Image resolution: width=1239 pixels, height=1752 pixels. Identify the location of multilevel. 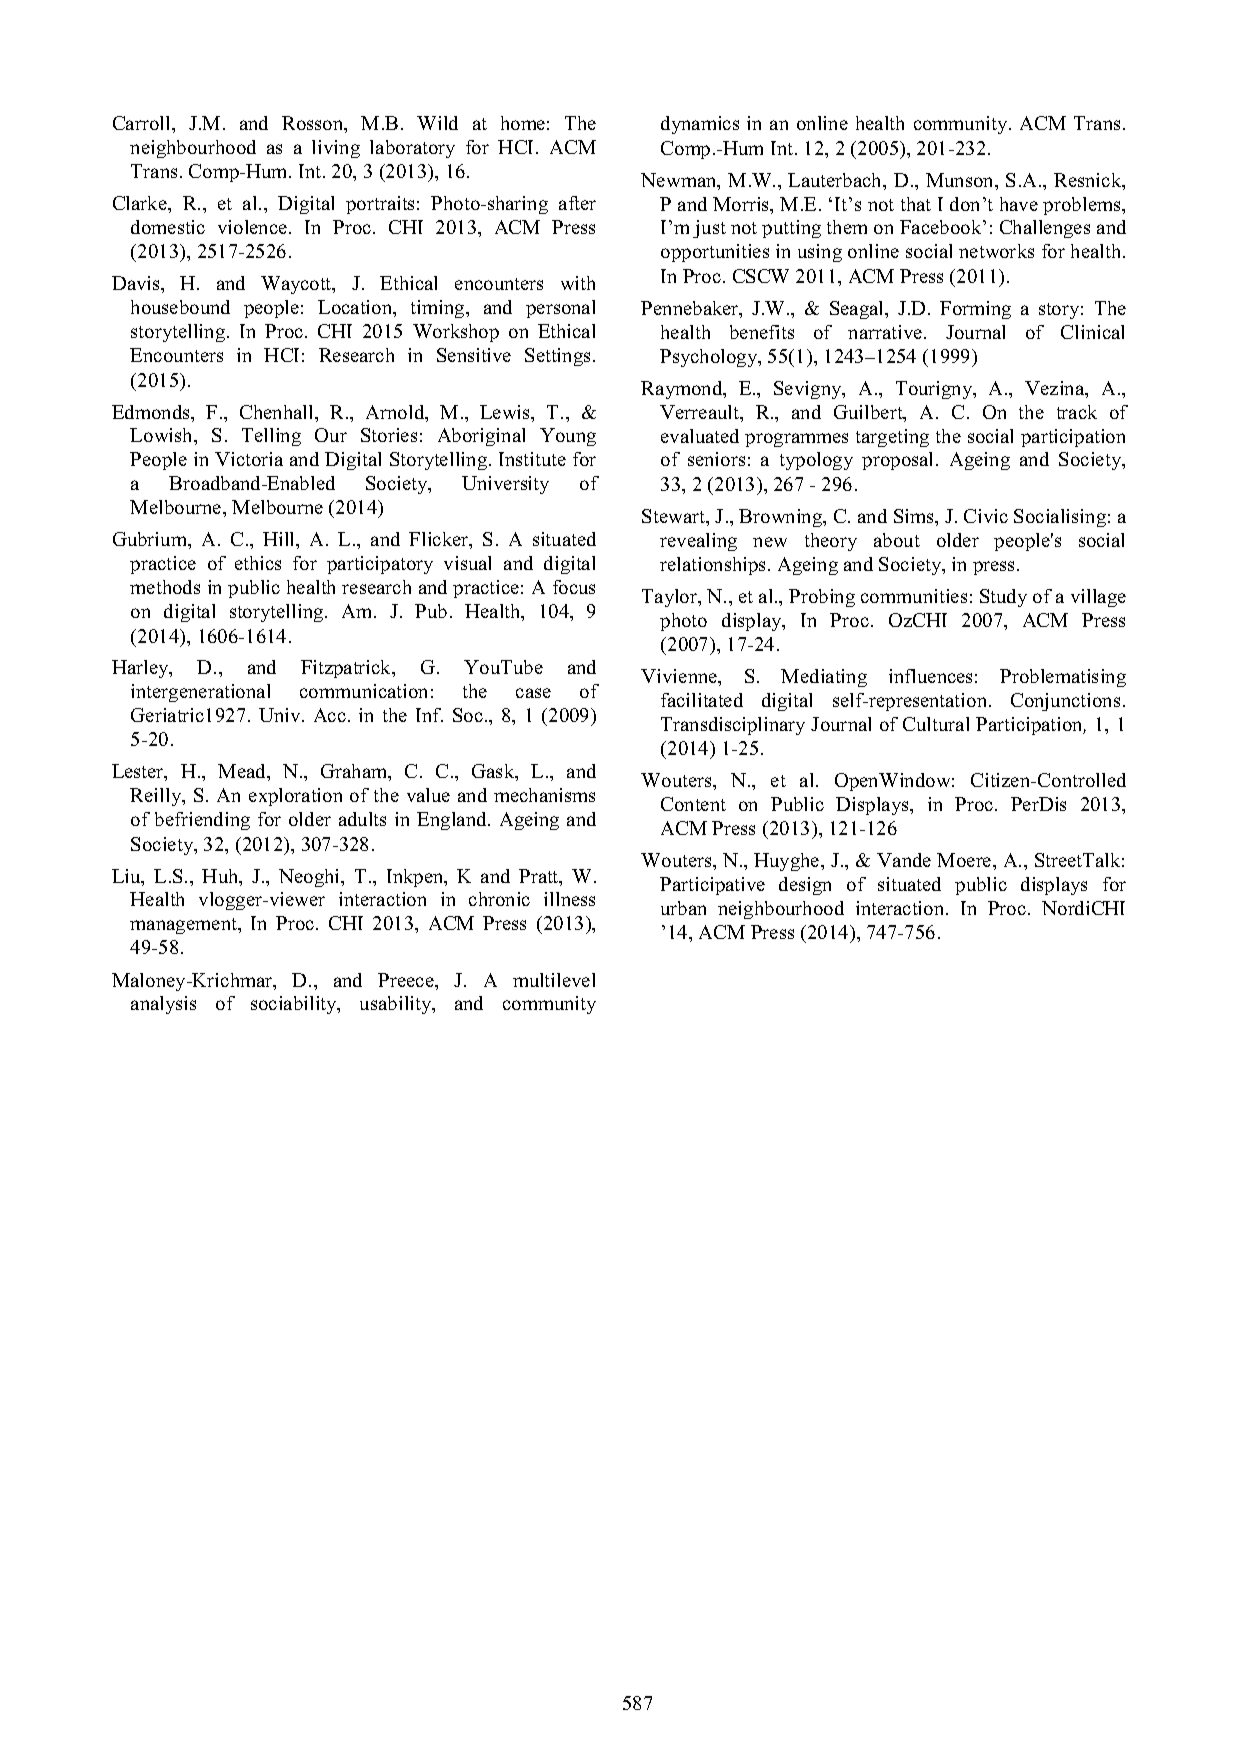
(554, 980).
